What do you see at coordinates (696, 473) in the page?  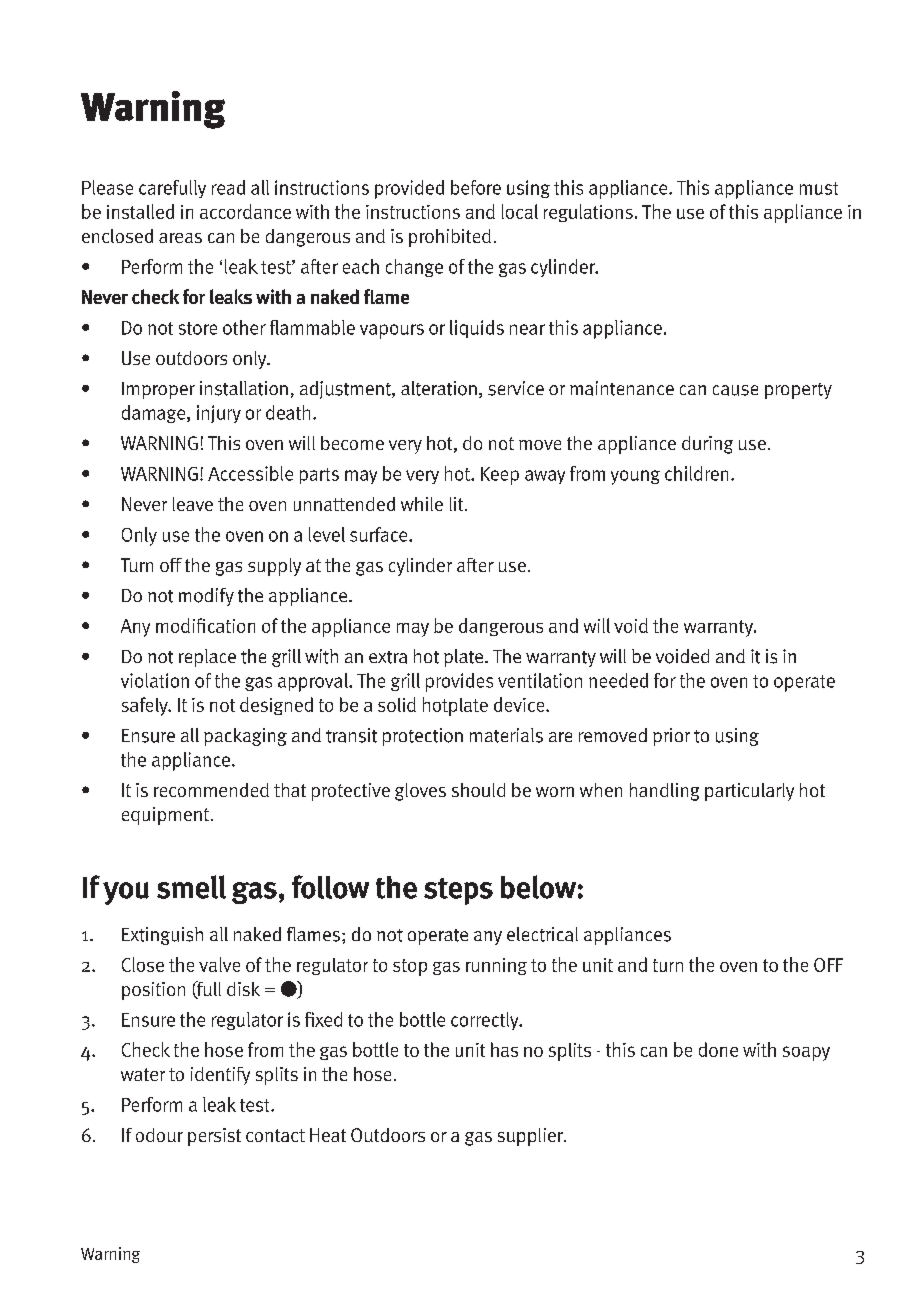 I see `children` at bounding box center [696, 473].
